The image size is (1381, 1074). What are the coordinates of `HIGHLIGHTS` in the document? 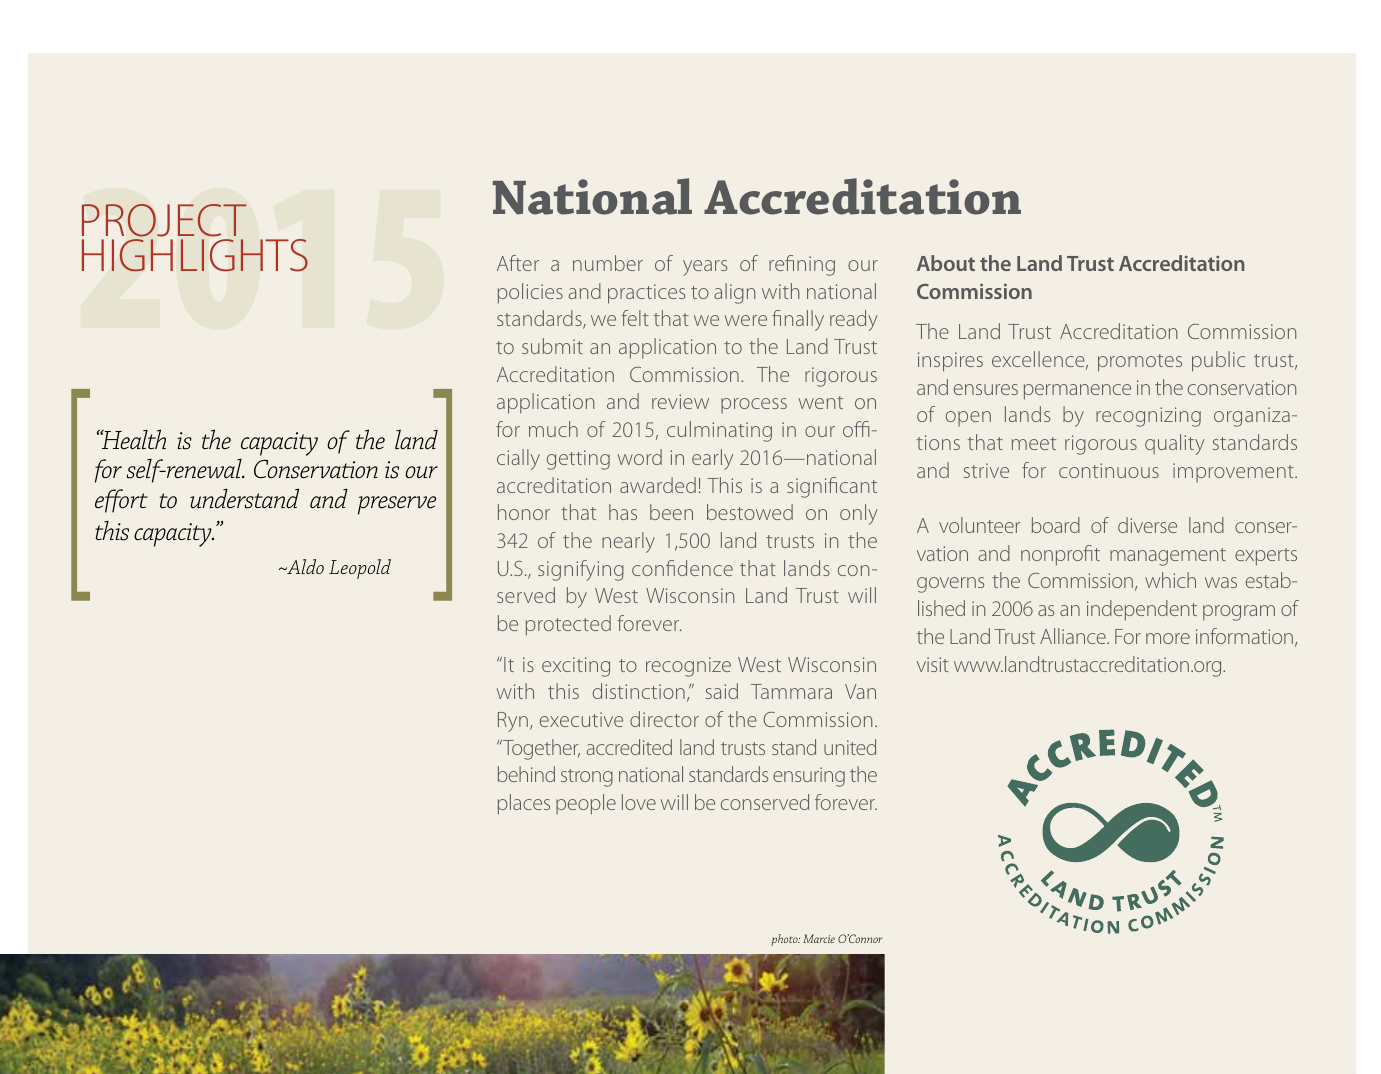 It's located at (195, 254).
